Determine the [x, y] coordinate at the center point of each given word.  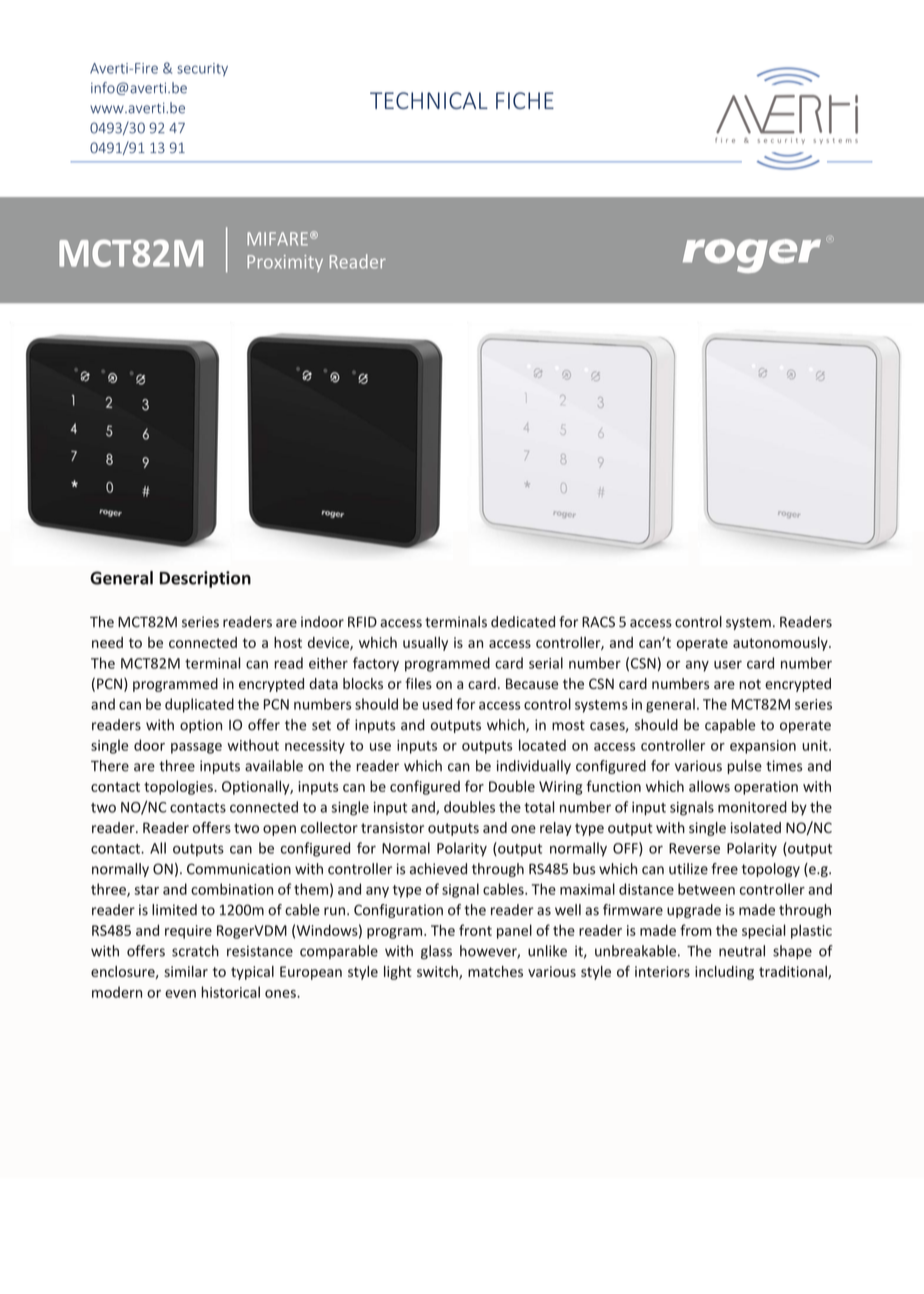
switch [438, 972]
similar [186, 971]
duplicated [199, 705]
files [419, 683]
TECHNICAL [429, 100]
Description [205, 579]
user [728, 664]
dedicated [523, 622]
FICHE [525, 100]
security [202, 69]
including [724, 973]
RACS [598, 622]
